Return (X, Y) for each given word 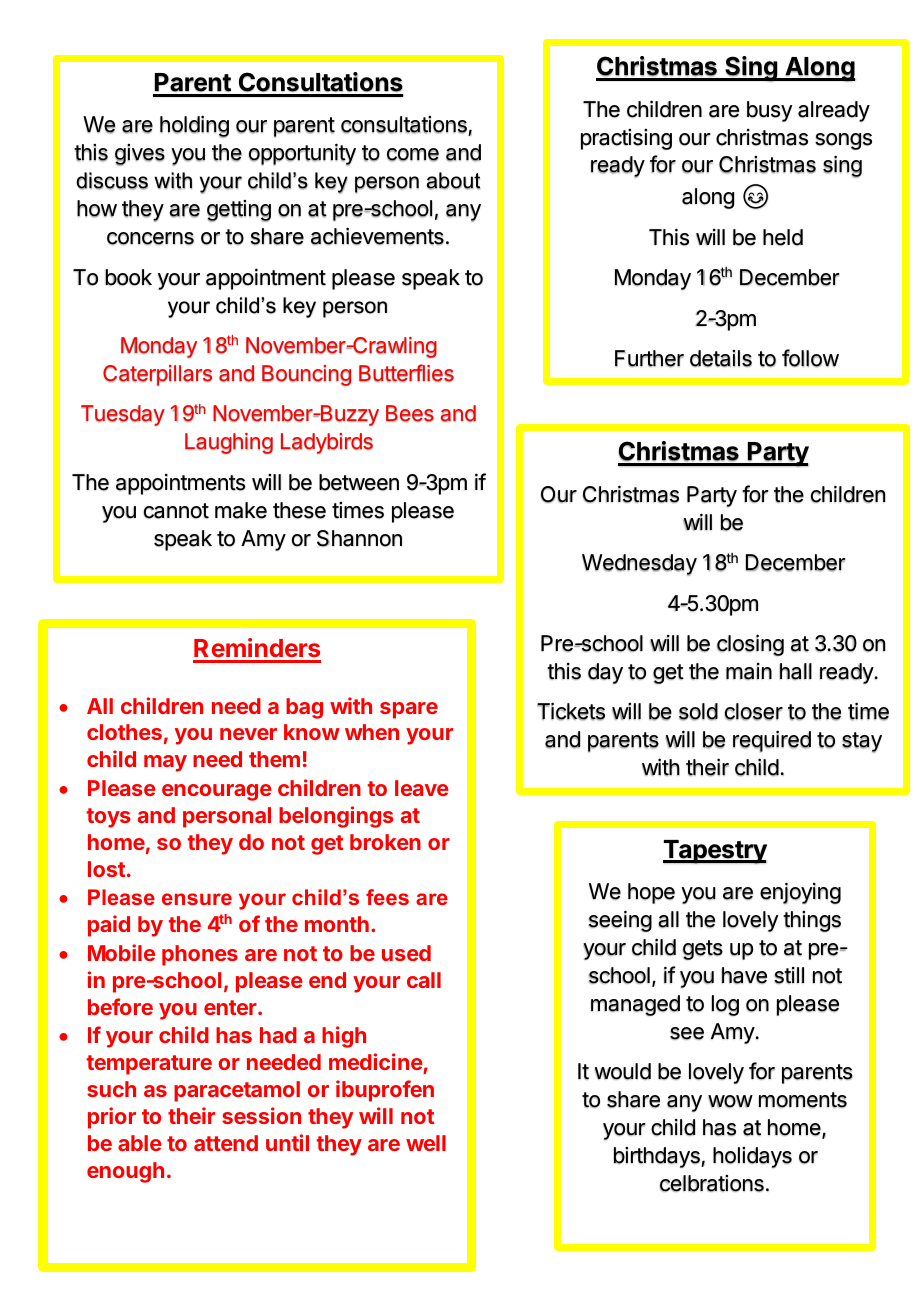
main (749, 671)
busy (770, 111)
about (453, 181)
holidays (752, 1157)
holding (194, 126)
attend (226, 1143)
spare (409, 710)
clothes (124, 732)
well (426, 1143)
